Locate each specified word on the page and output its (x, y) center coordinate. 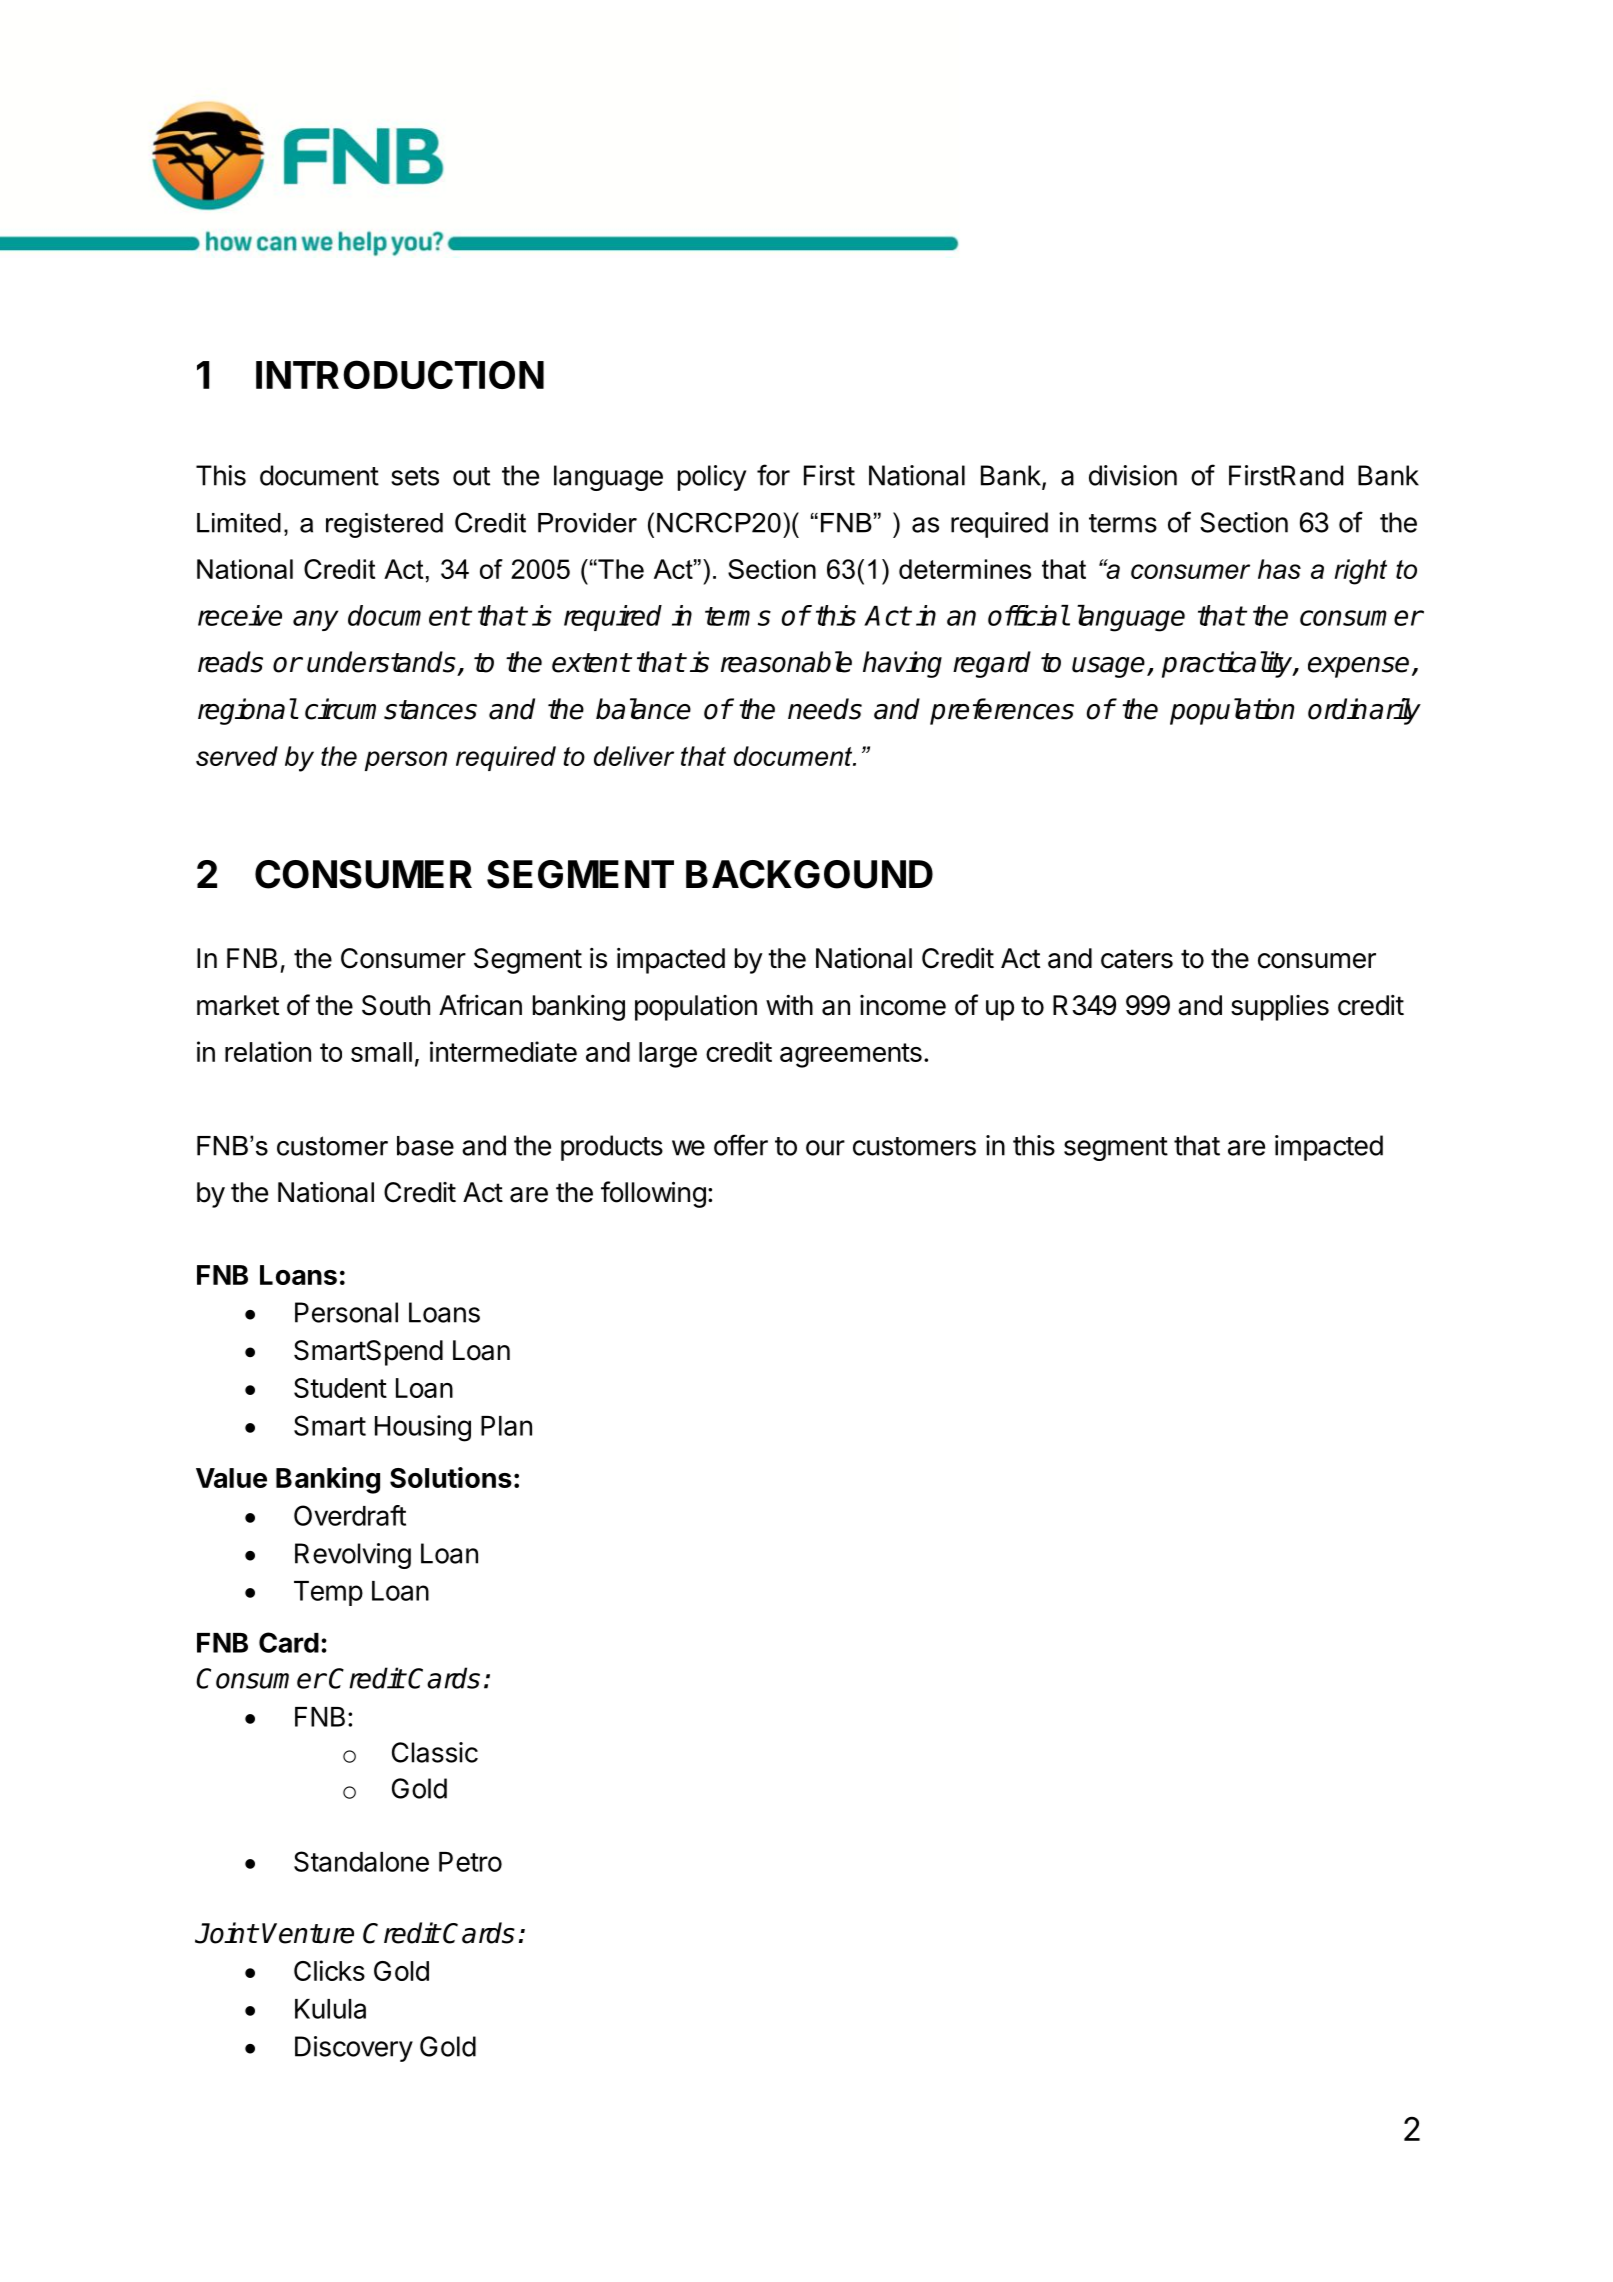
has (1279, 569)
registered (384, 525)
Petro (470, 1862)
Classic (435, 1752)
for (773, 475)
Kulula (330, 2009)
